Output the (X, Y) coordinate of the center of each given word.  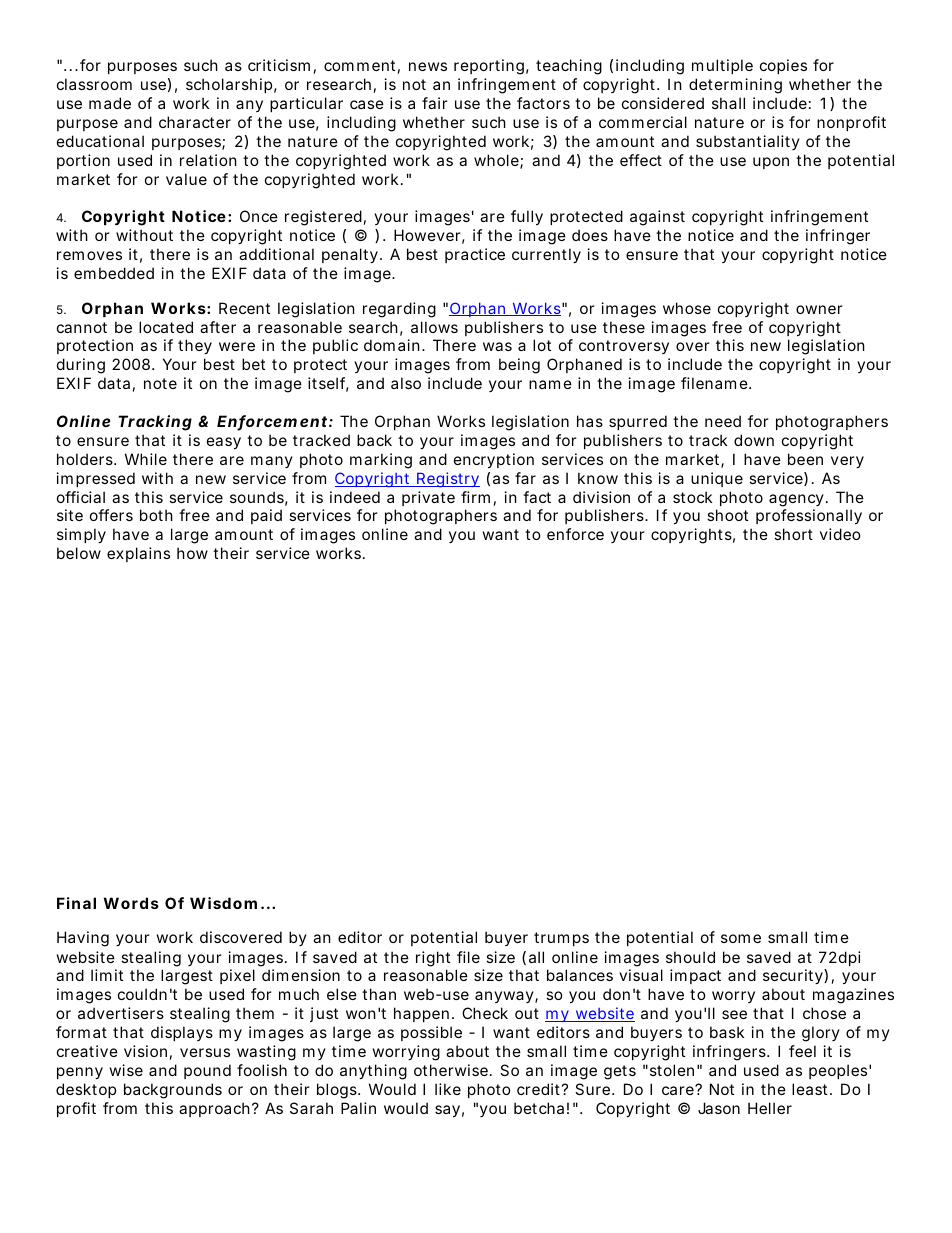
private (428, 498)
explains (138, 554)
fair (435, 103)
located (166, 327)
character (195, 122)
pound (207, 1071)
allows (434, 327)
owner (819, 309)
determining (735, 86)
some (741, 938)
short (793, 534)
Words (131, 903)
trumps (561, 939)
